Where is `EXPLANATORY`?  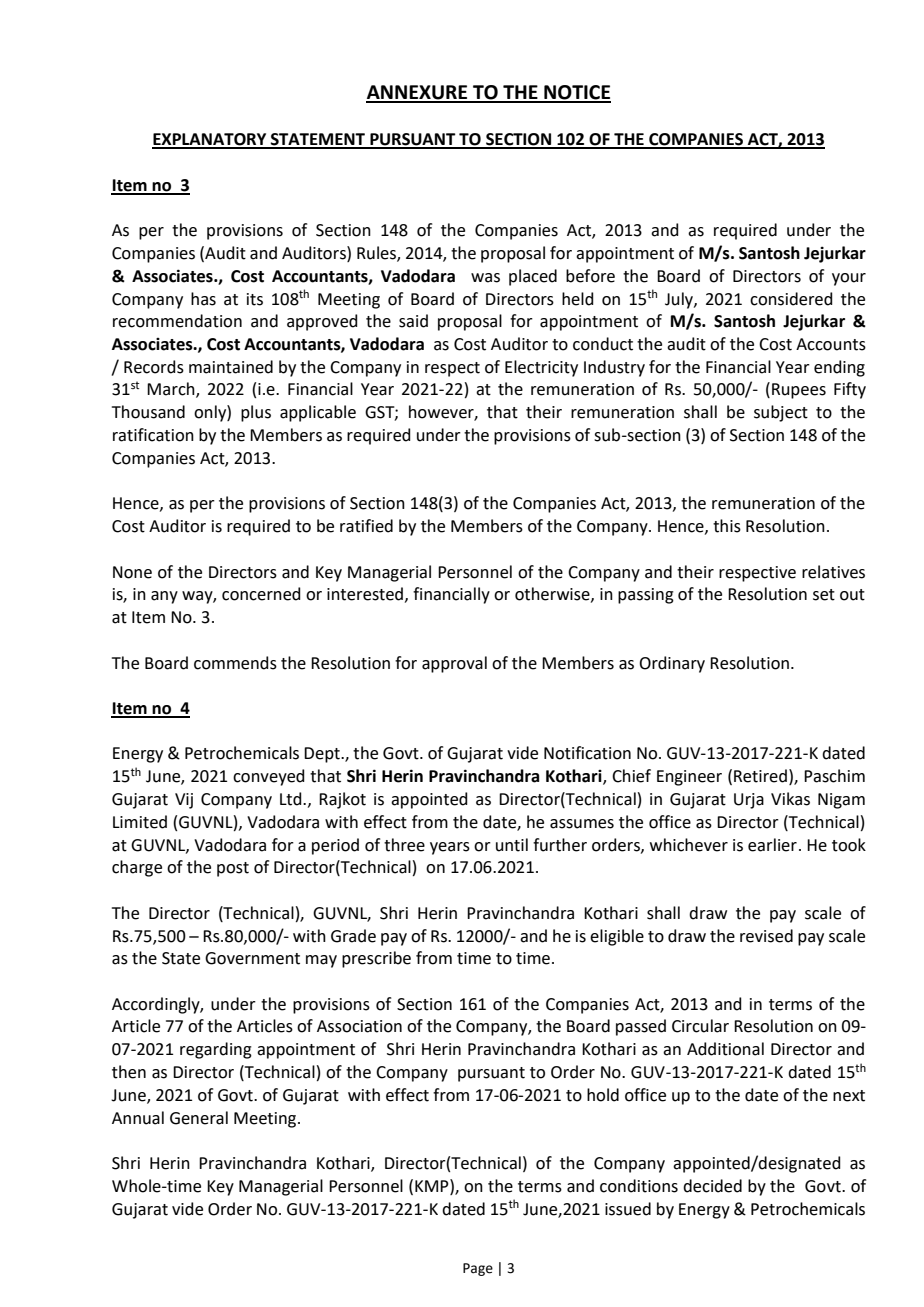
EXPLANATORY is located at coordinates (210, 140).
